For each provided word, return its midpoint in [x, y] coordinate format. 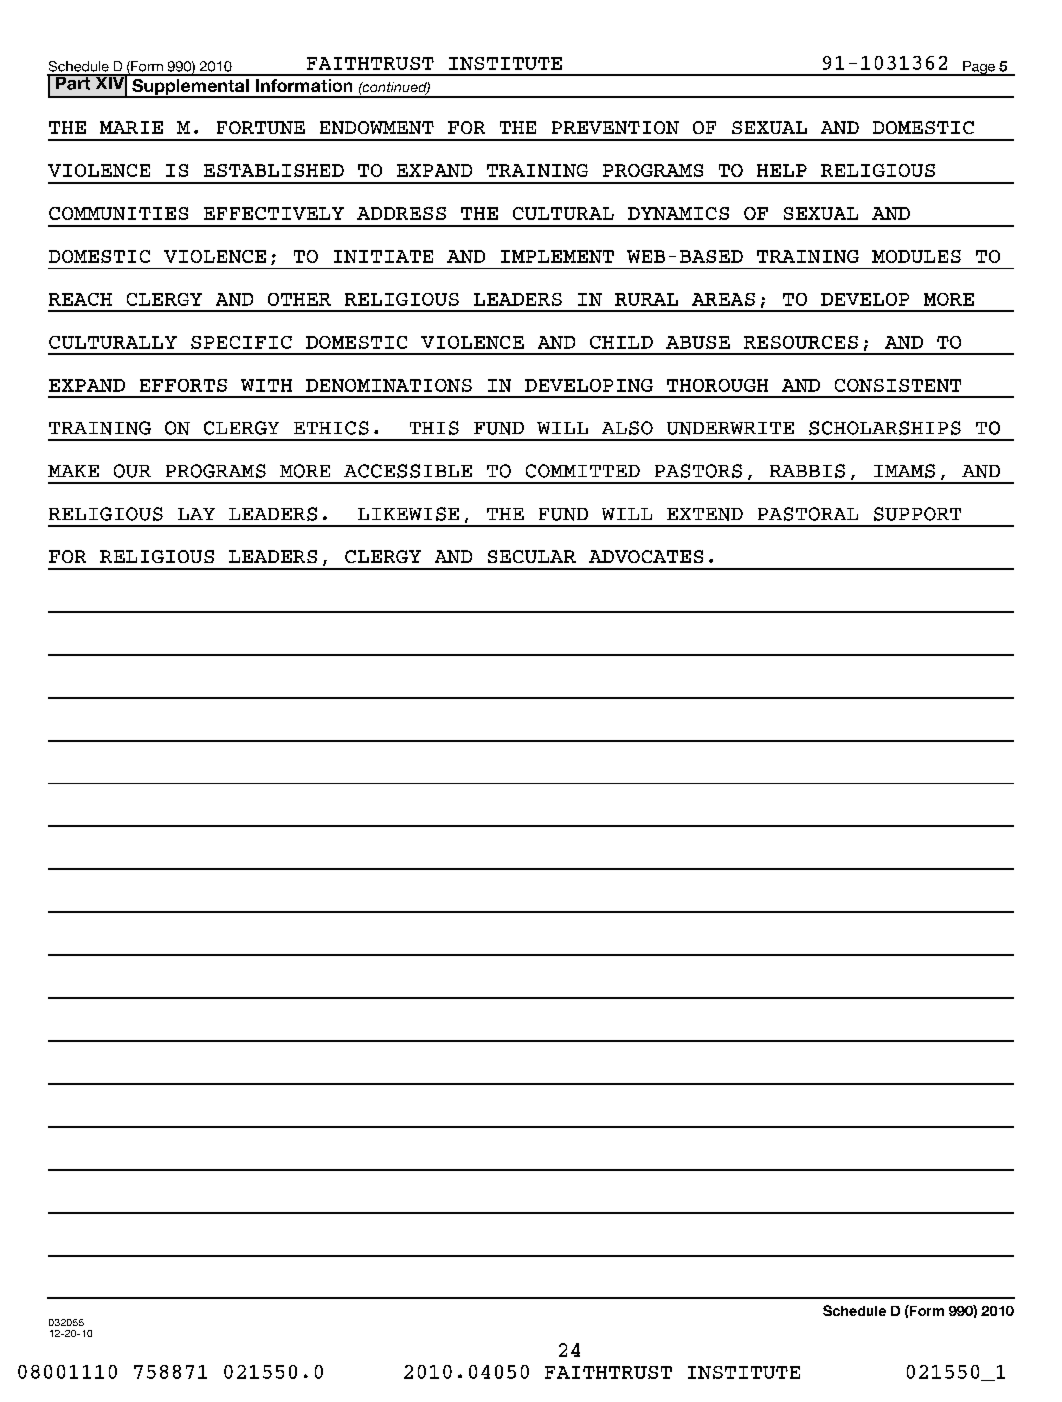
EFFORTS [183, 385]
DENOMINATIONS [389, 385]
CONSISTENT [898, 385]
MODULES [916, 256]
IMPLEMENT [557, 256]
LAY [196, 514]
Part [72, 82]
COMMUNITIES [118, 213]
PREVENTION [615, 127]
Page [979, 68]
